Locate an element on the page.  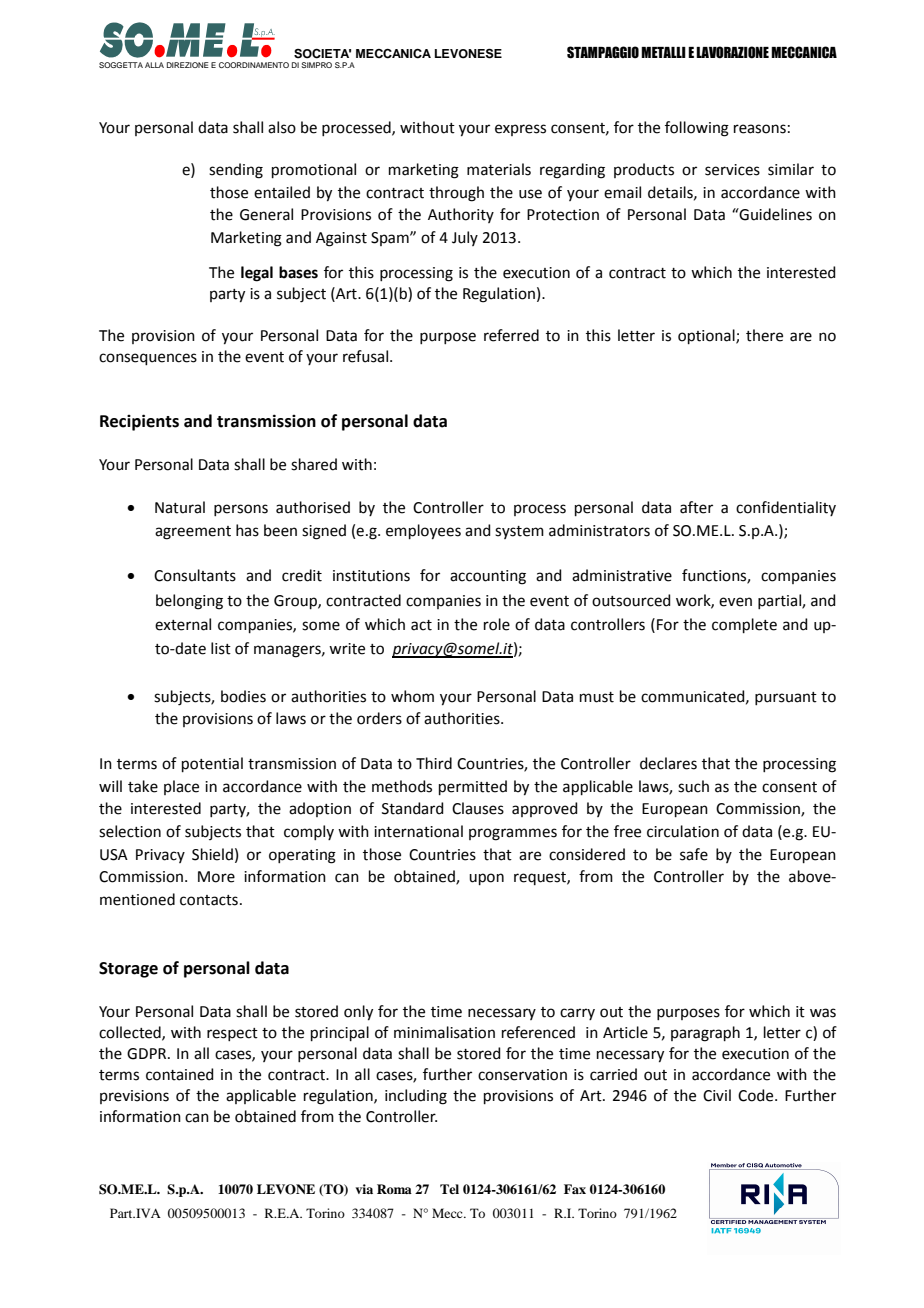
express is located at coordinates (520, 130).
